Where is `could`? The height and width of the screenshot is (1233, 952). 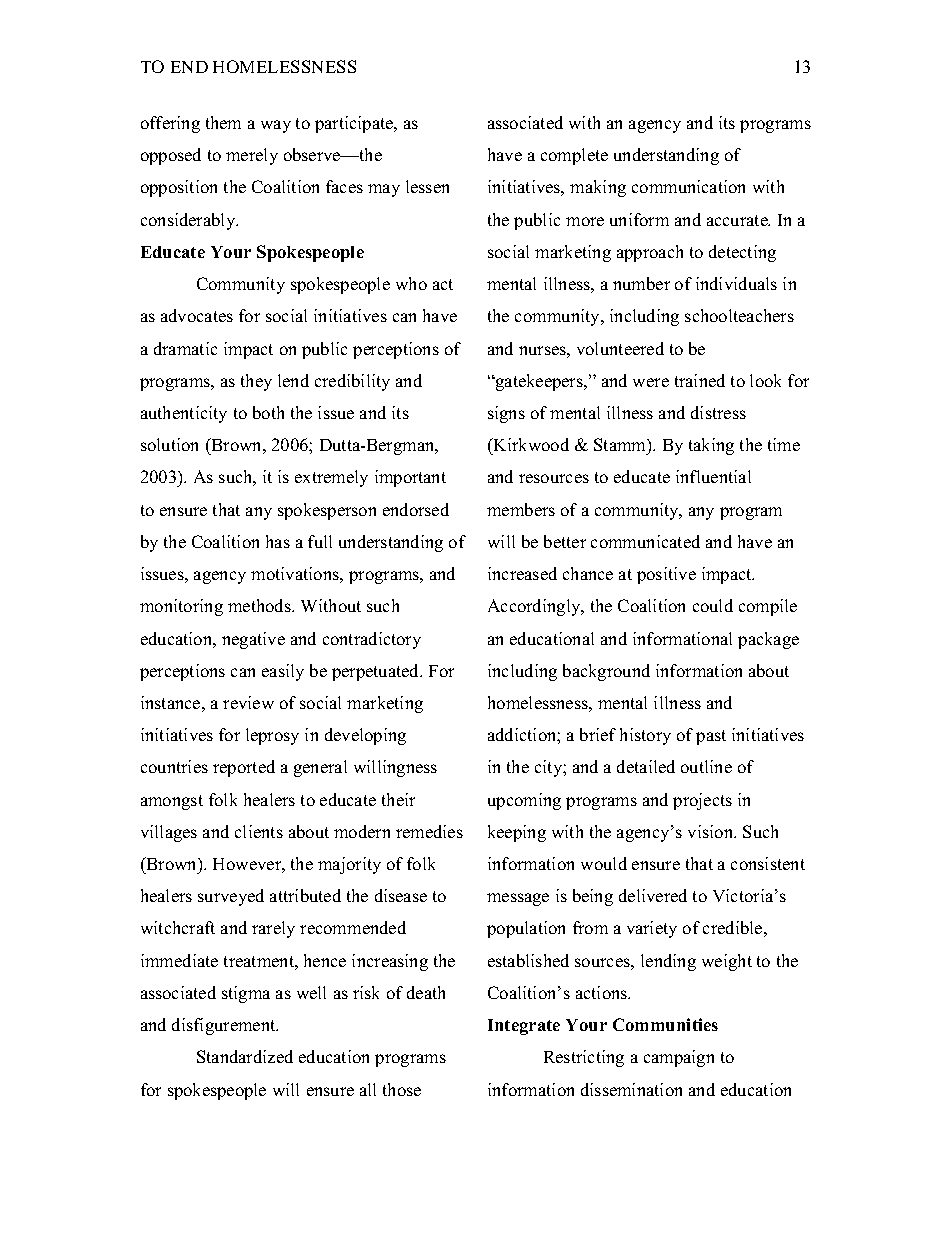 could is located at coordinates (713, 605).
